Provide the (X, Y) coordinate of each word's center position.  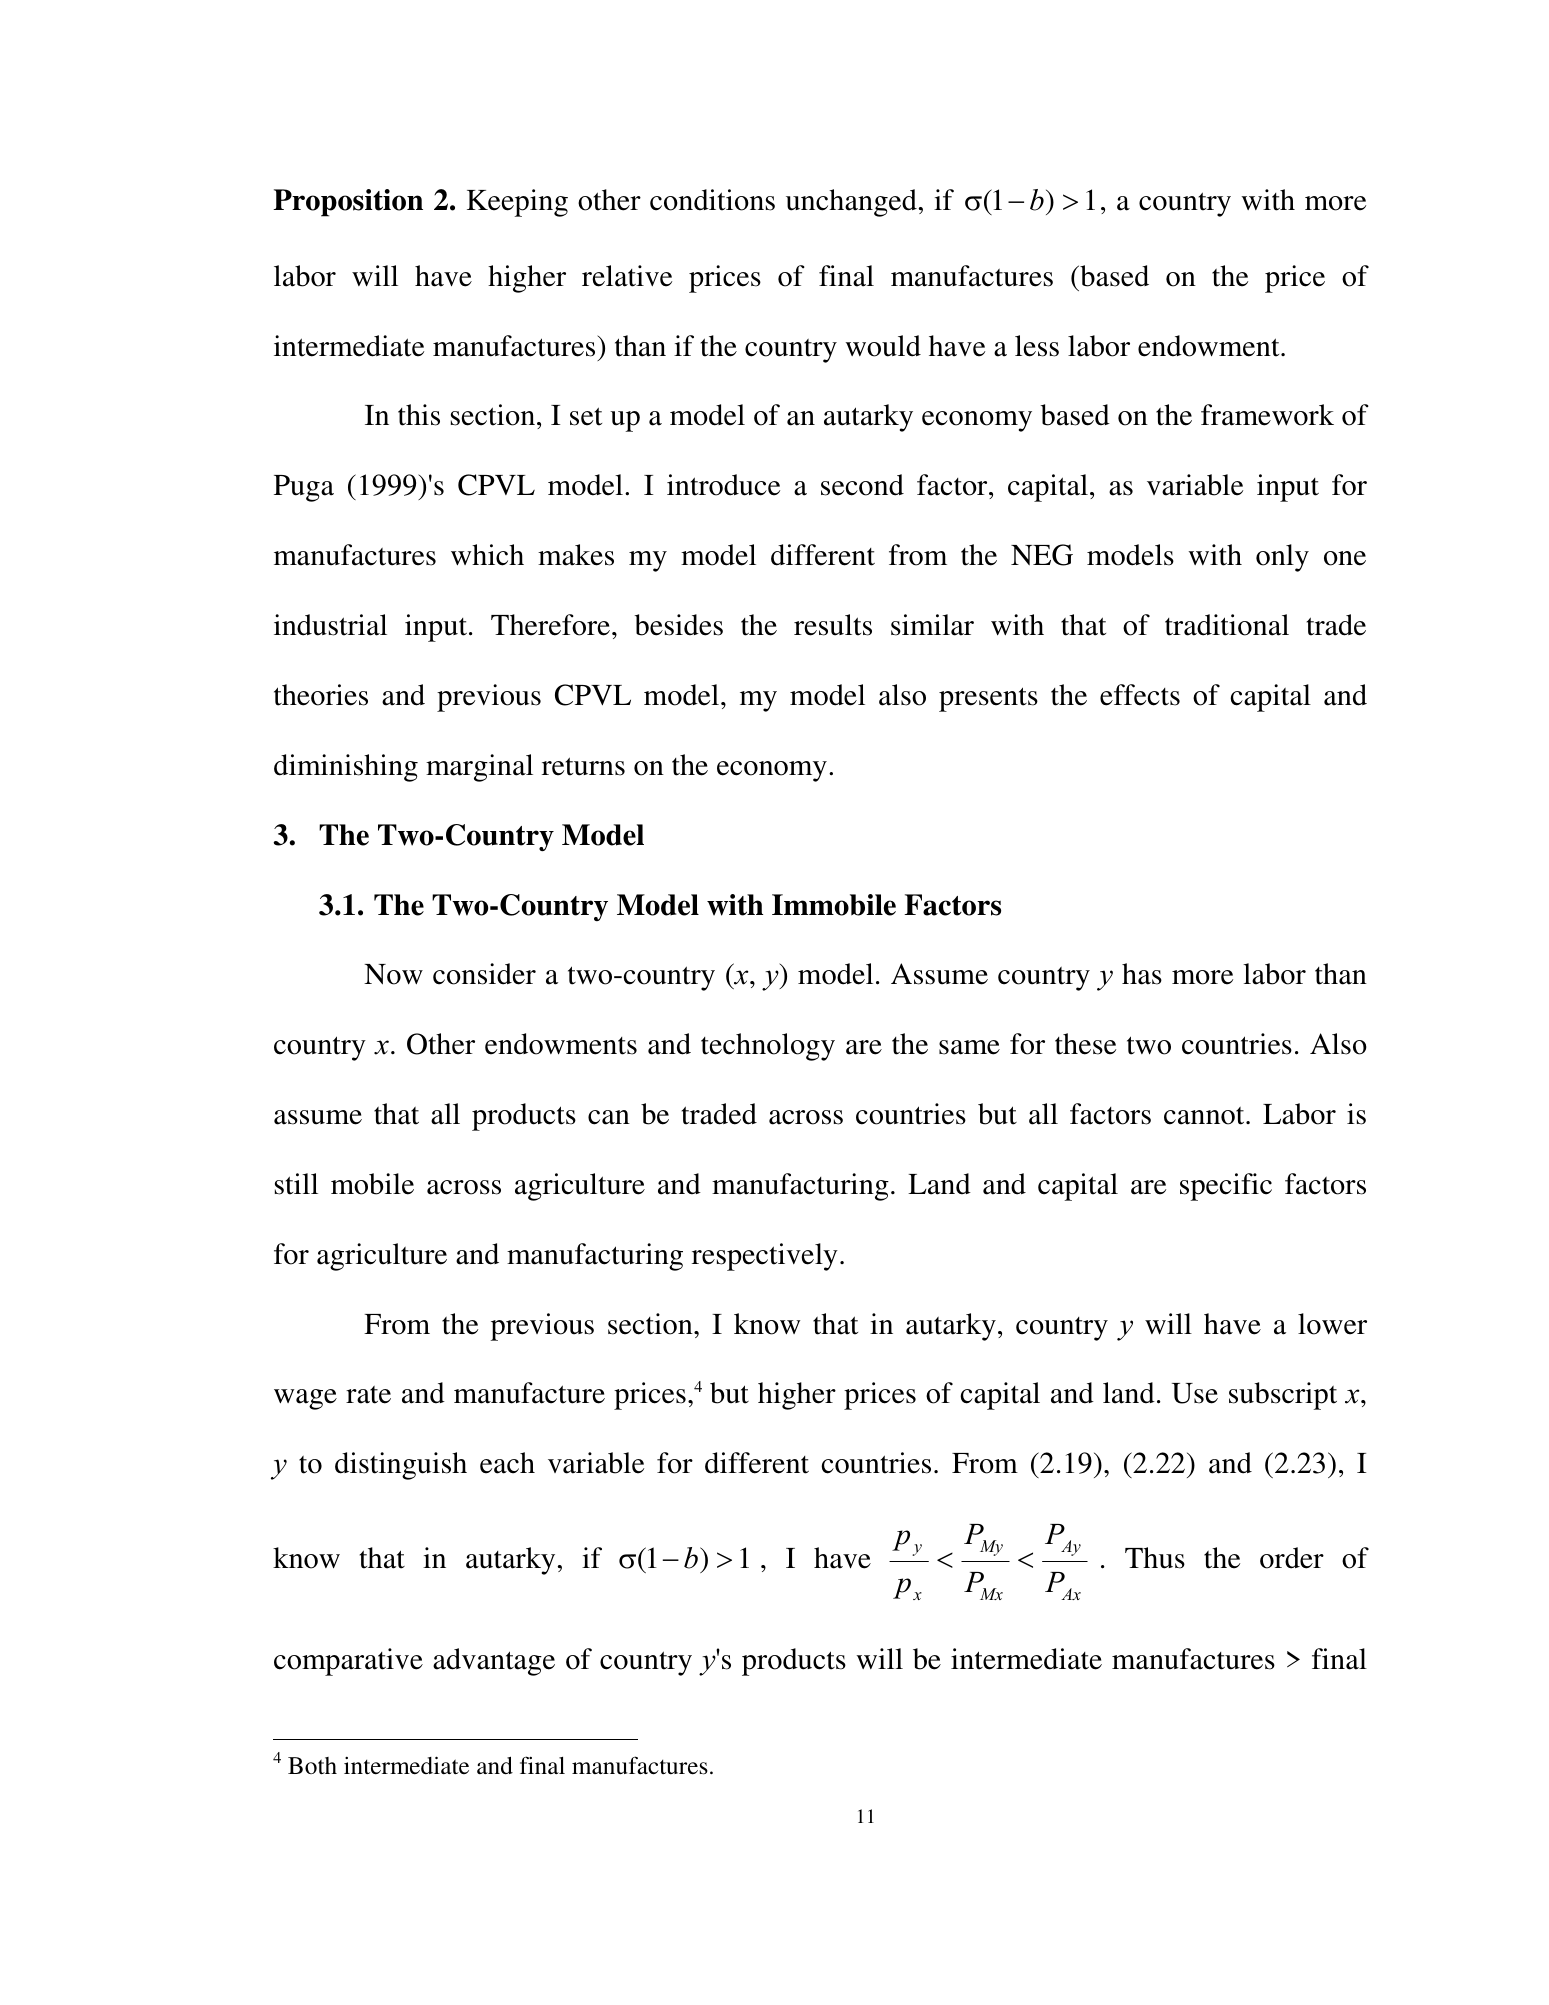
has (1142, 974)
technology (768, 1047)
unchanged (851, 203)
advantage (494, 1662)
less (1037, 346)
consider (484, 974)
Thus (1155, 1558)
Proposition (348, 203)
